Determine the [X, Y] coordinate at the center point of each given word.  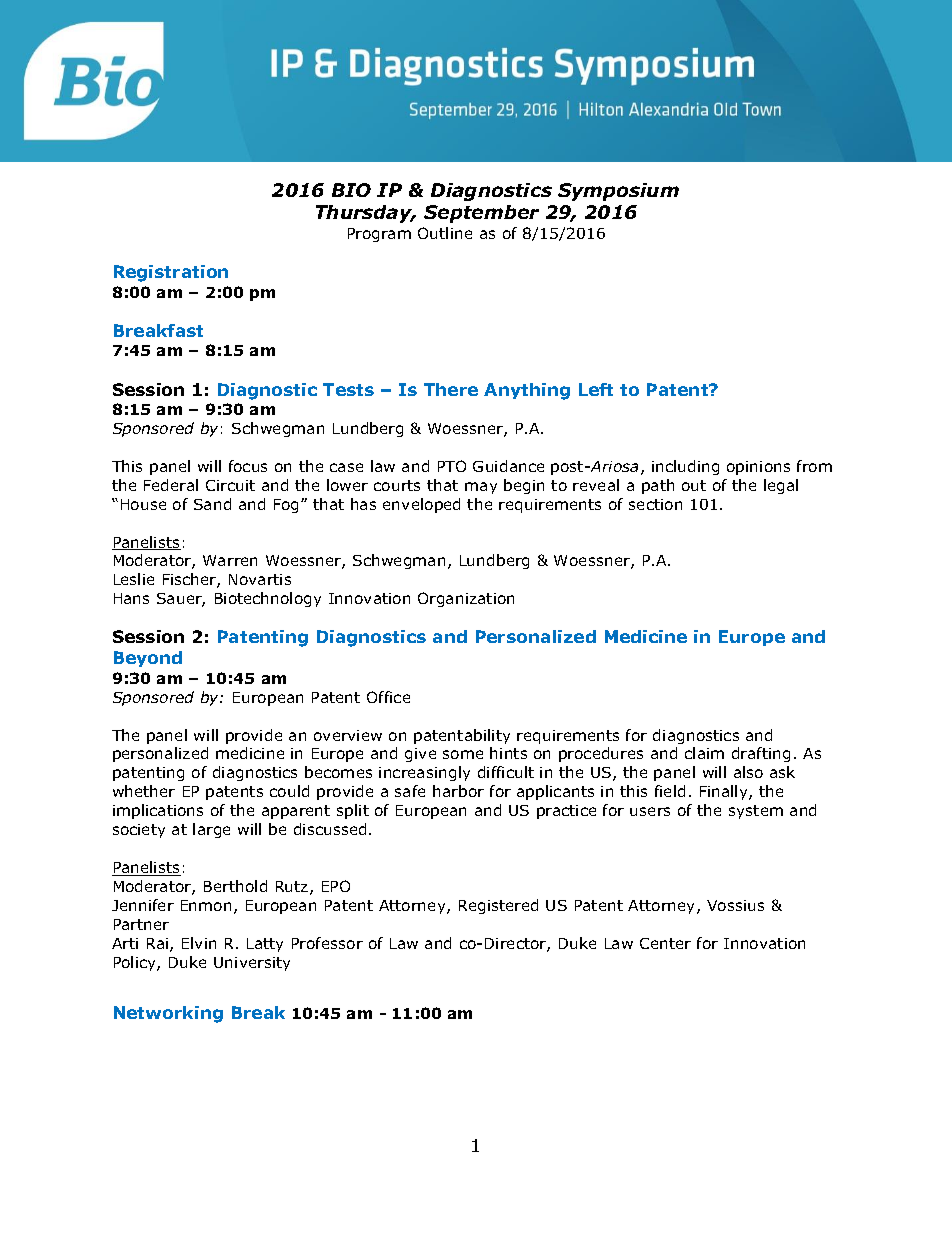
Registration [171, 273]
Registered [498, 906]
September [481, 214]
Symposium [618, 192]
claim [704, 753]
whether [144, 791]
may [481, 488]
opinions [758, 468]
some [463, 754]
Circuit [230, 485]
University [252, 964]
